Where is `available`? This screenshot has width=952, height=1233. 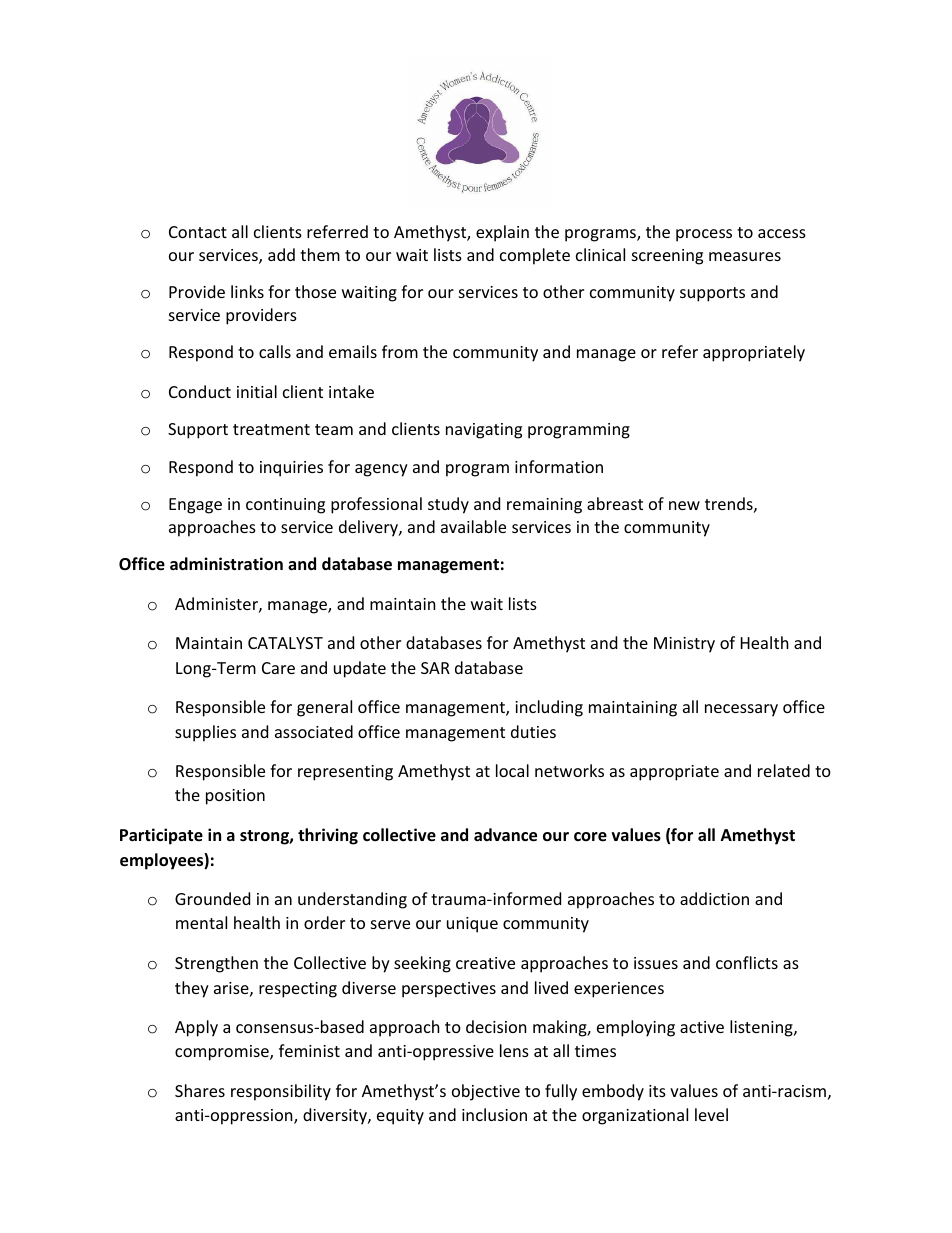 available is located at coordinates (473, 526).
